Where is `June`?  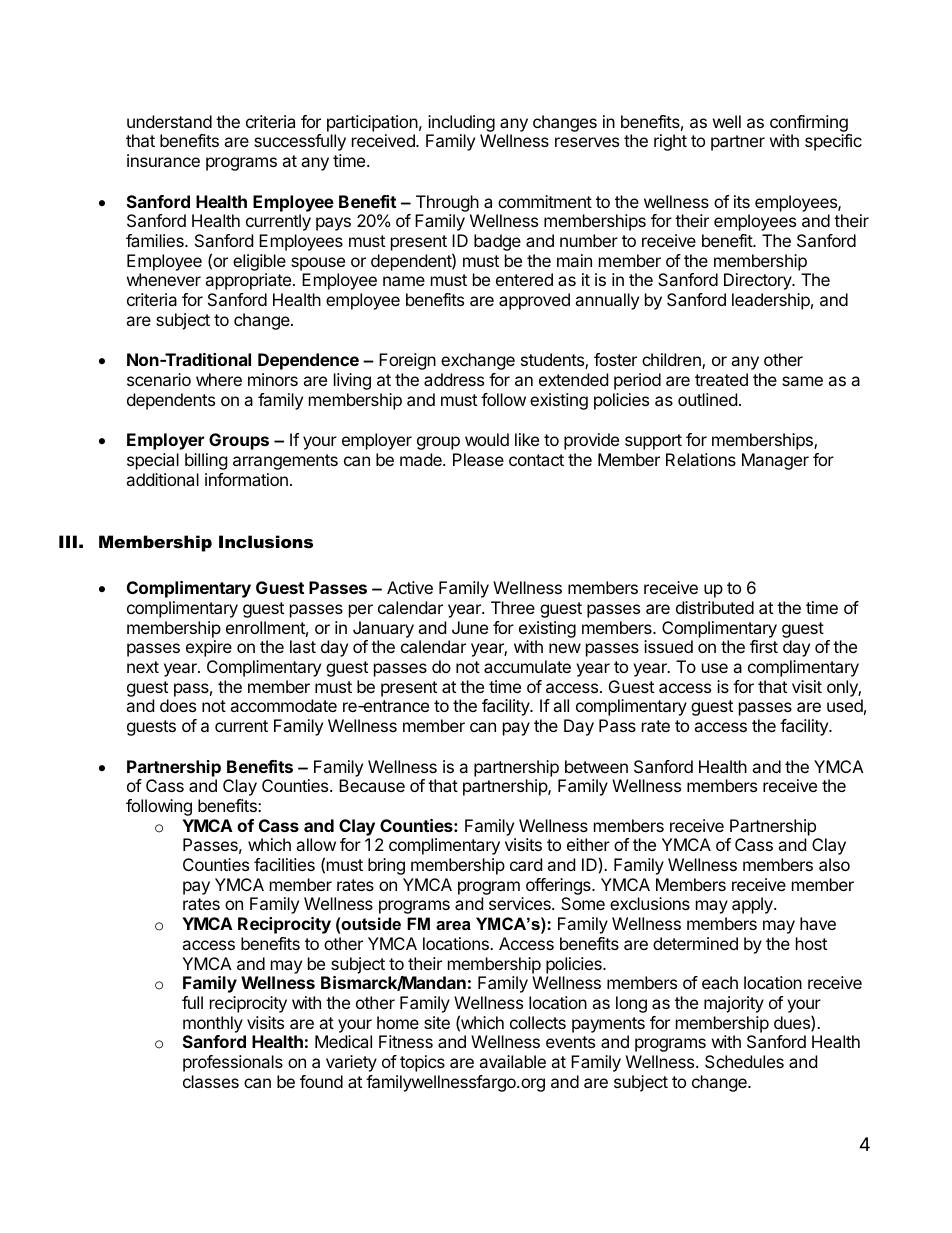 June is located at coordinates (470, 627).
